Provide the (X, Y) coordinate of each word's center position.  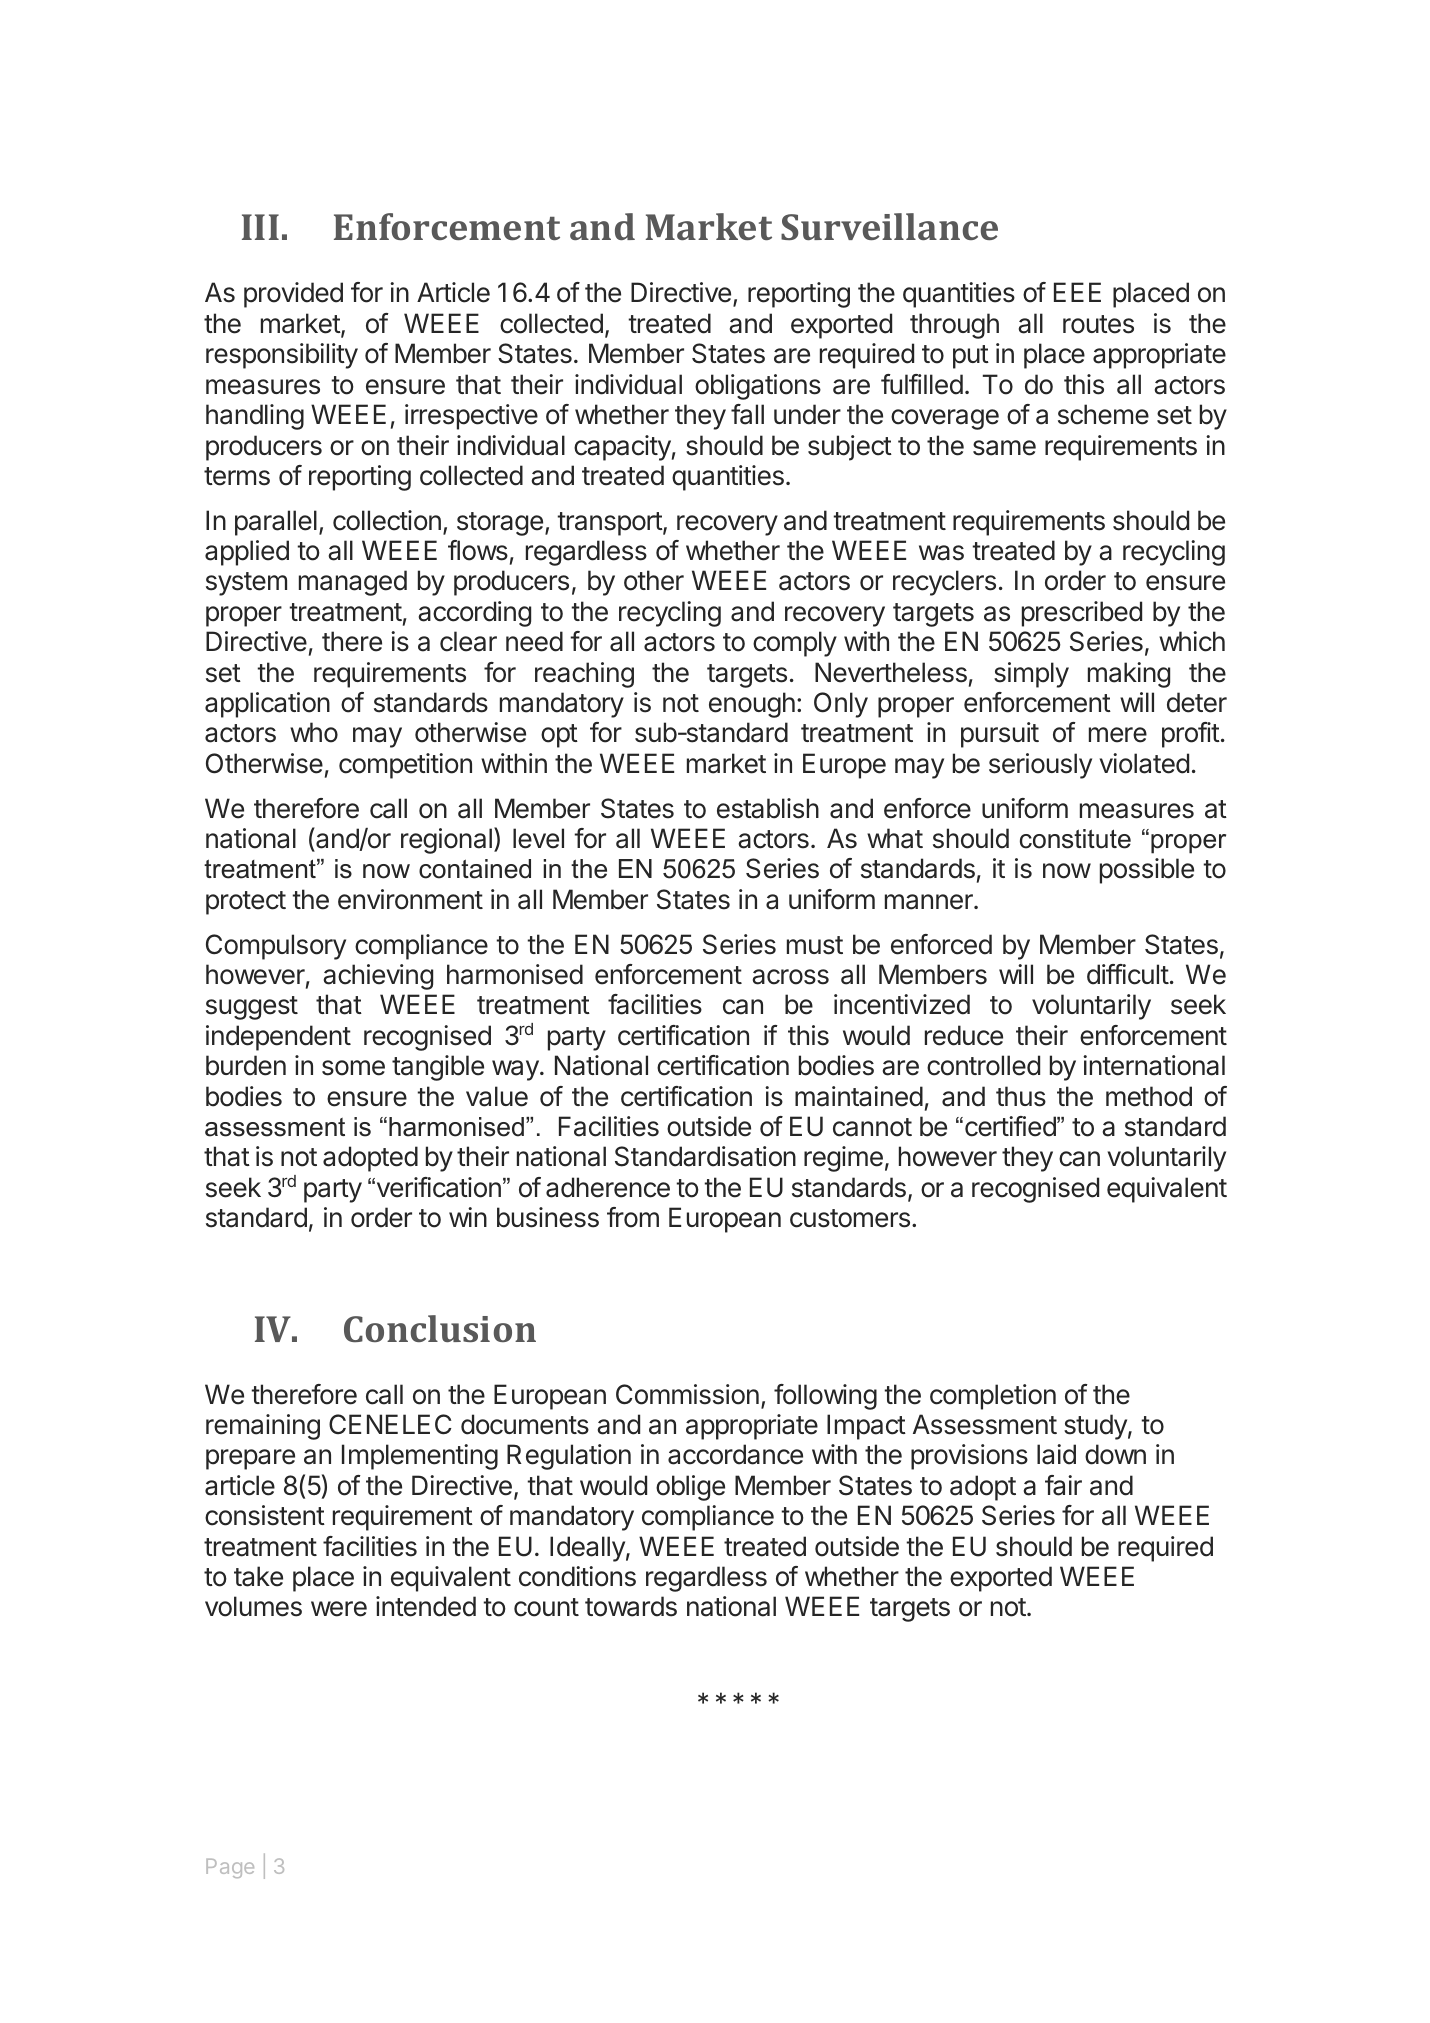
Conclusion (440, 1328)
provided (293, 295)
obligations (758, 387)
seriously (1040, 766)
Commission (687, 1394)
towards (631, 1606)
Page (230, 1868)
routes (1098, 324)
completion (993, 1397)
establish (768, 808)
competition (405, 766)
